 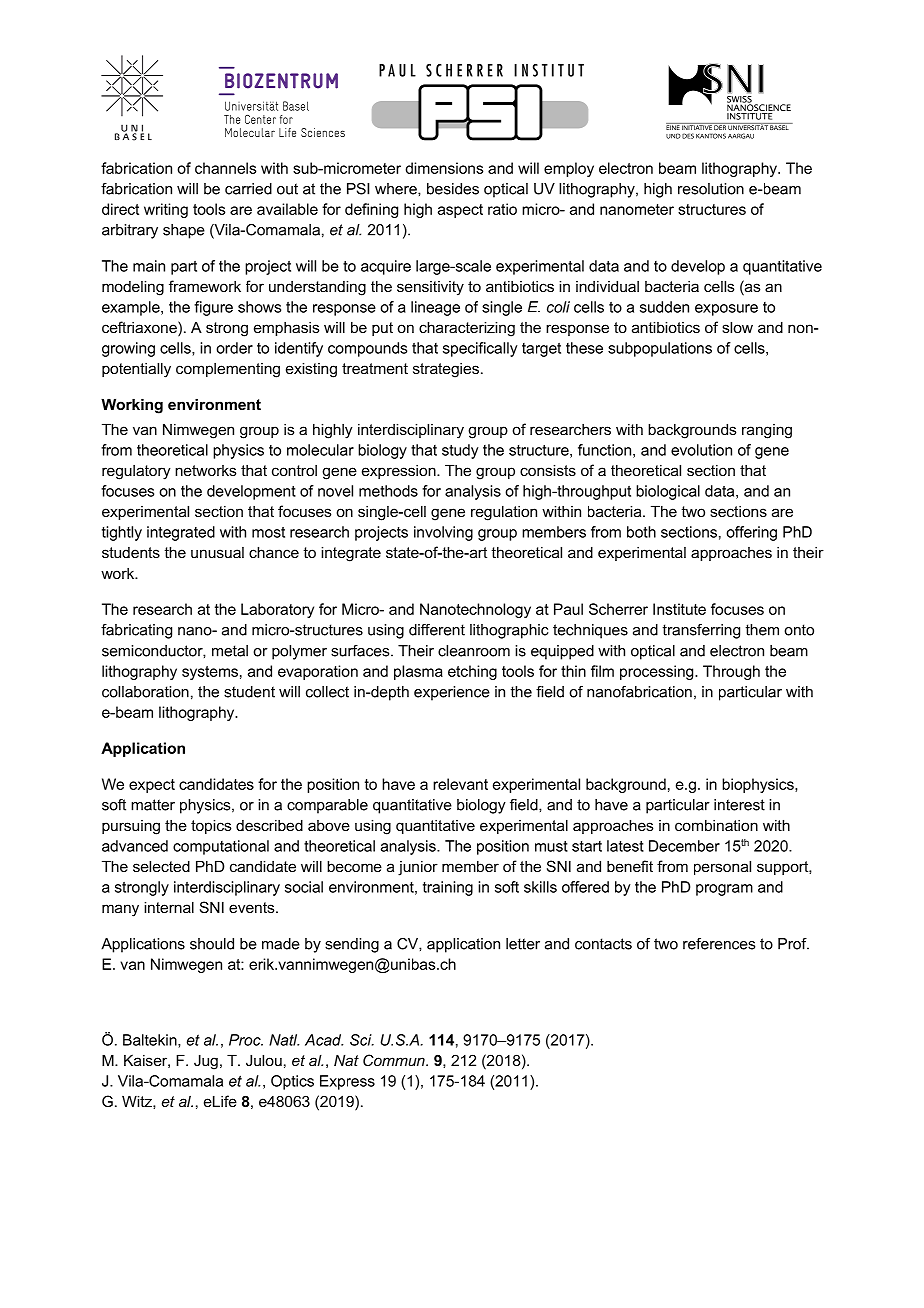 I want to click on Commun, so click(x=395, y=1060).
